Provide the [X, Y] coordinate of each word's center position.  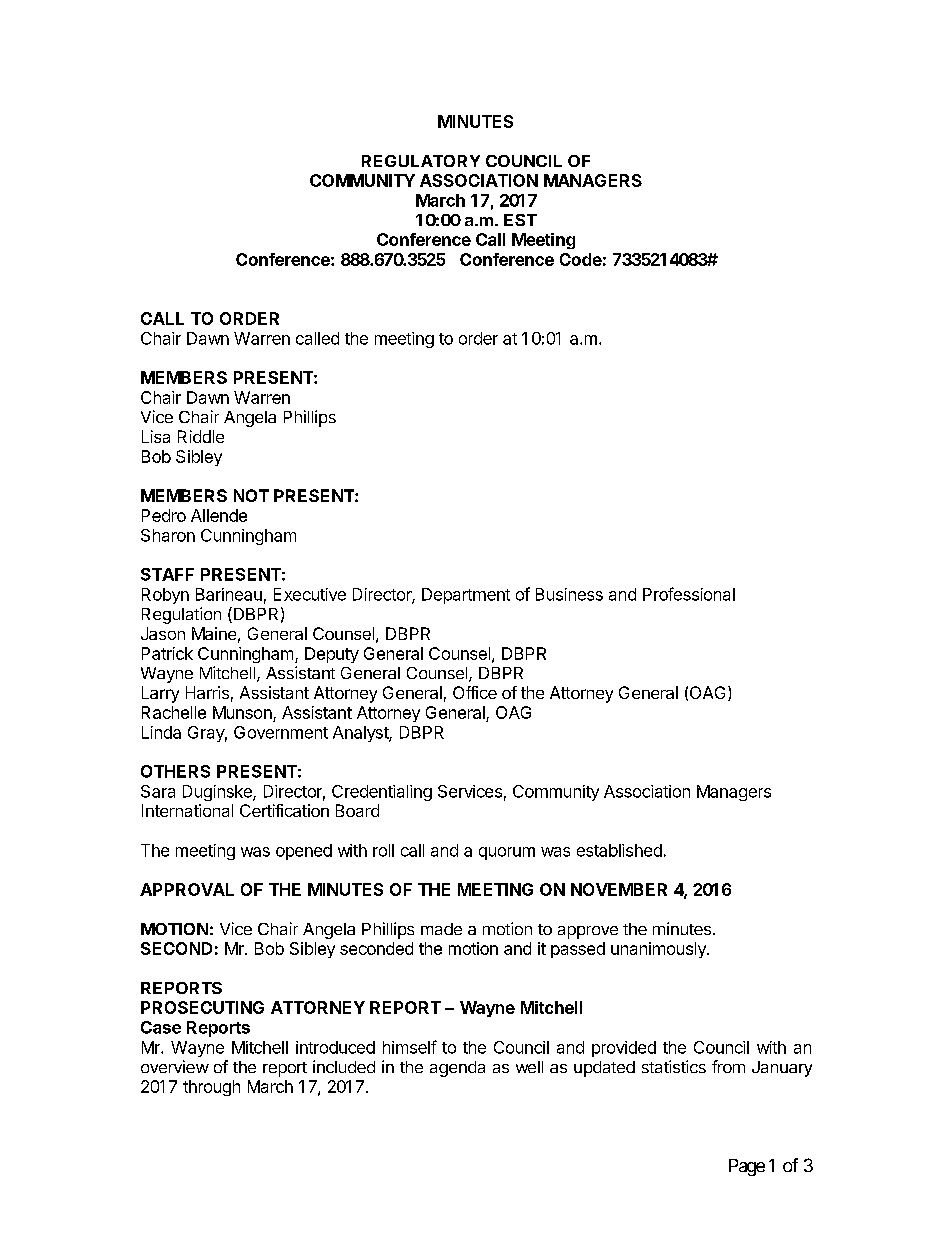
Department [466, 596]
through [211, 1088]
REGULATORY [421, 161]
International [187, 810]
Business [569, 594]
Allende [219, 515]
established [619, 850]
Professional [689, 594]
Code [581, 259]
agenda [457, 1069]
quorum [507, 853]
